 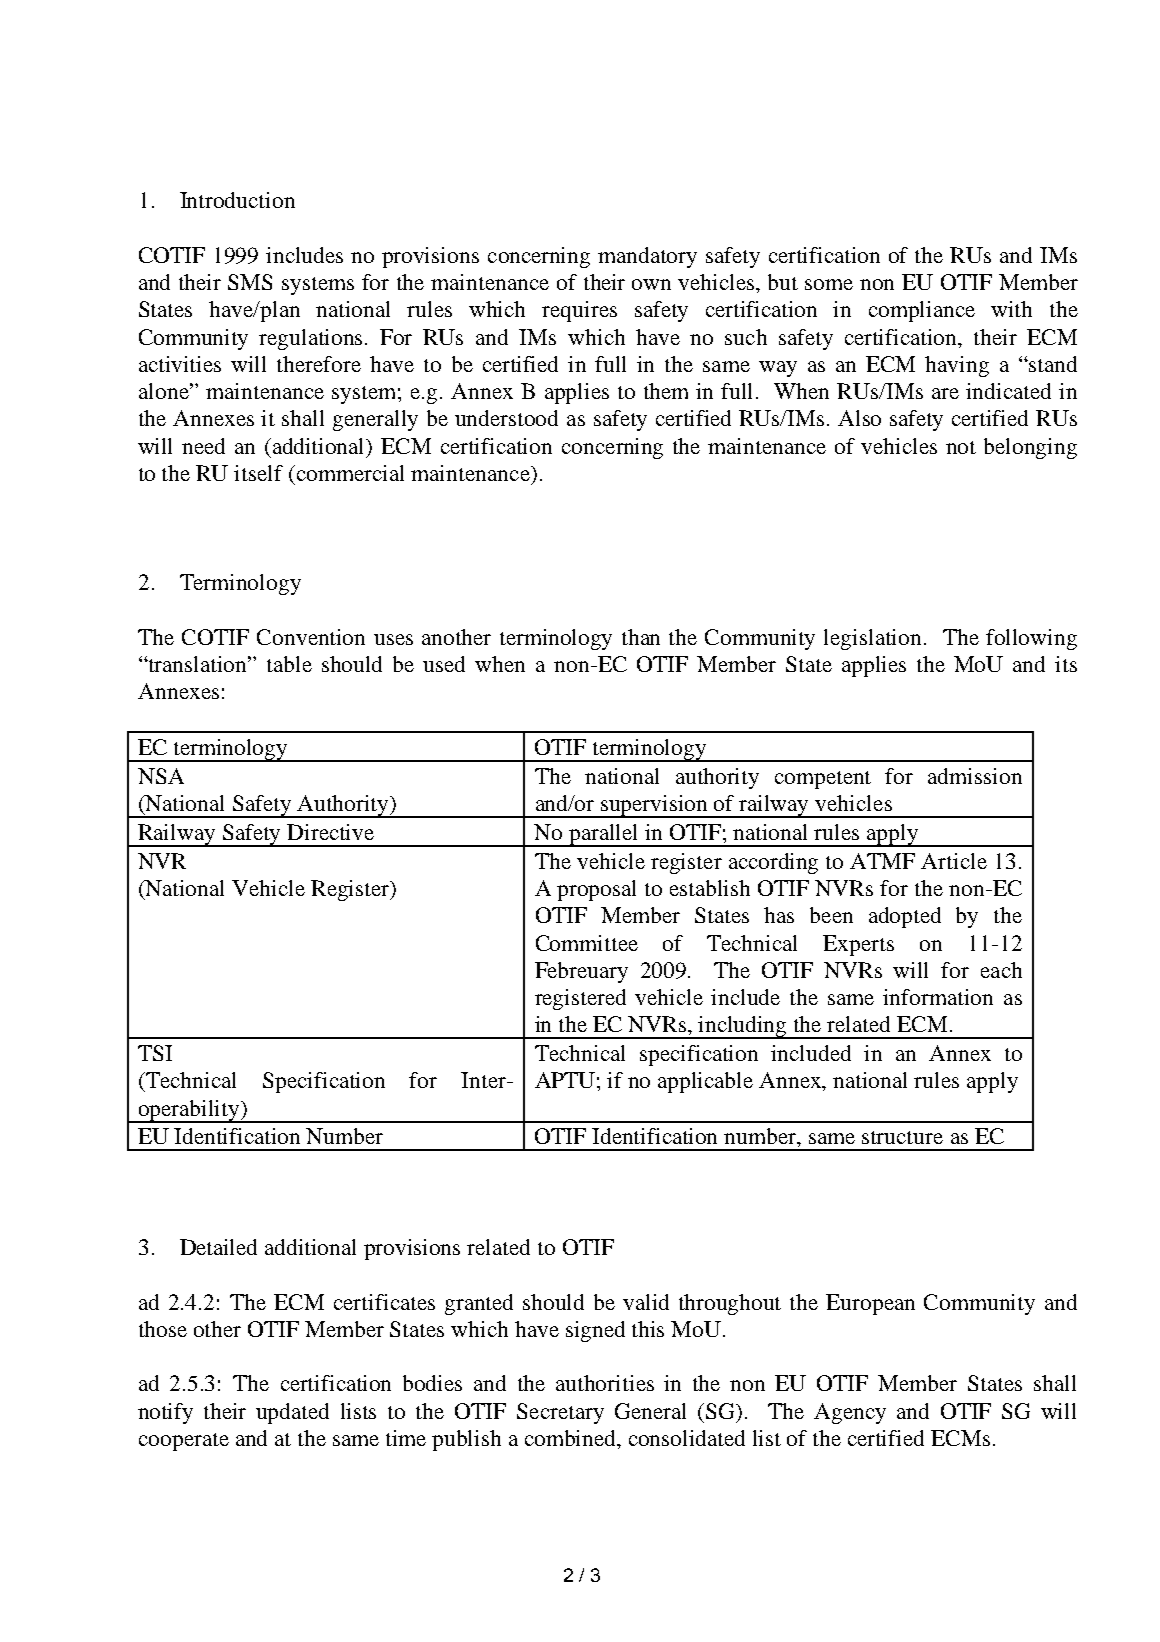 What do you see at coordinates (330, 832) in the image?
I see `Directive` at bounding box center [330, 832].
